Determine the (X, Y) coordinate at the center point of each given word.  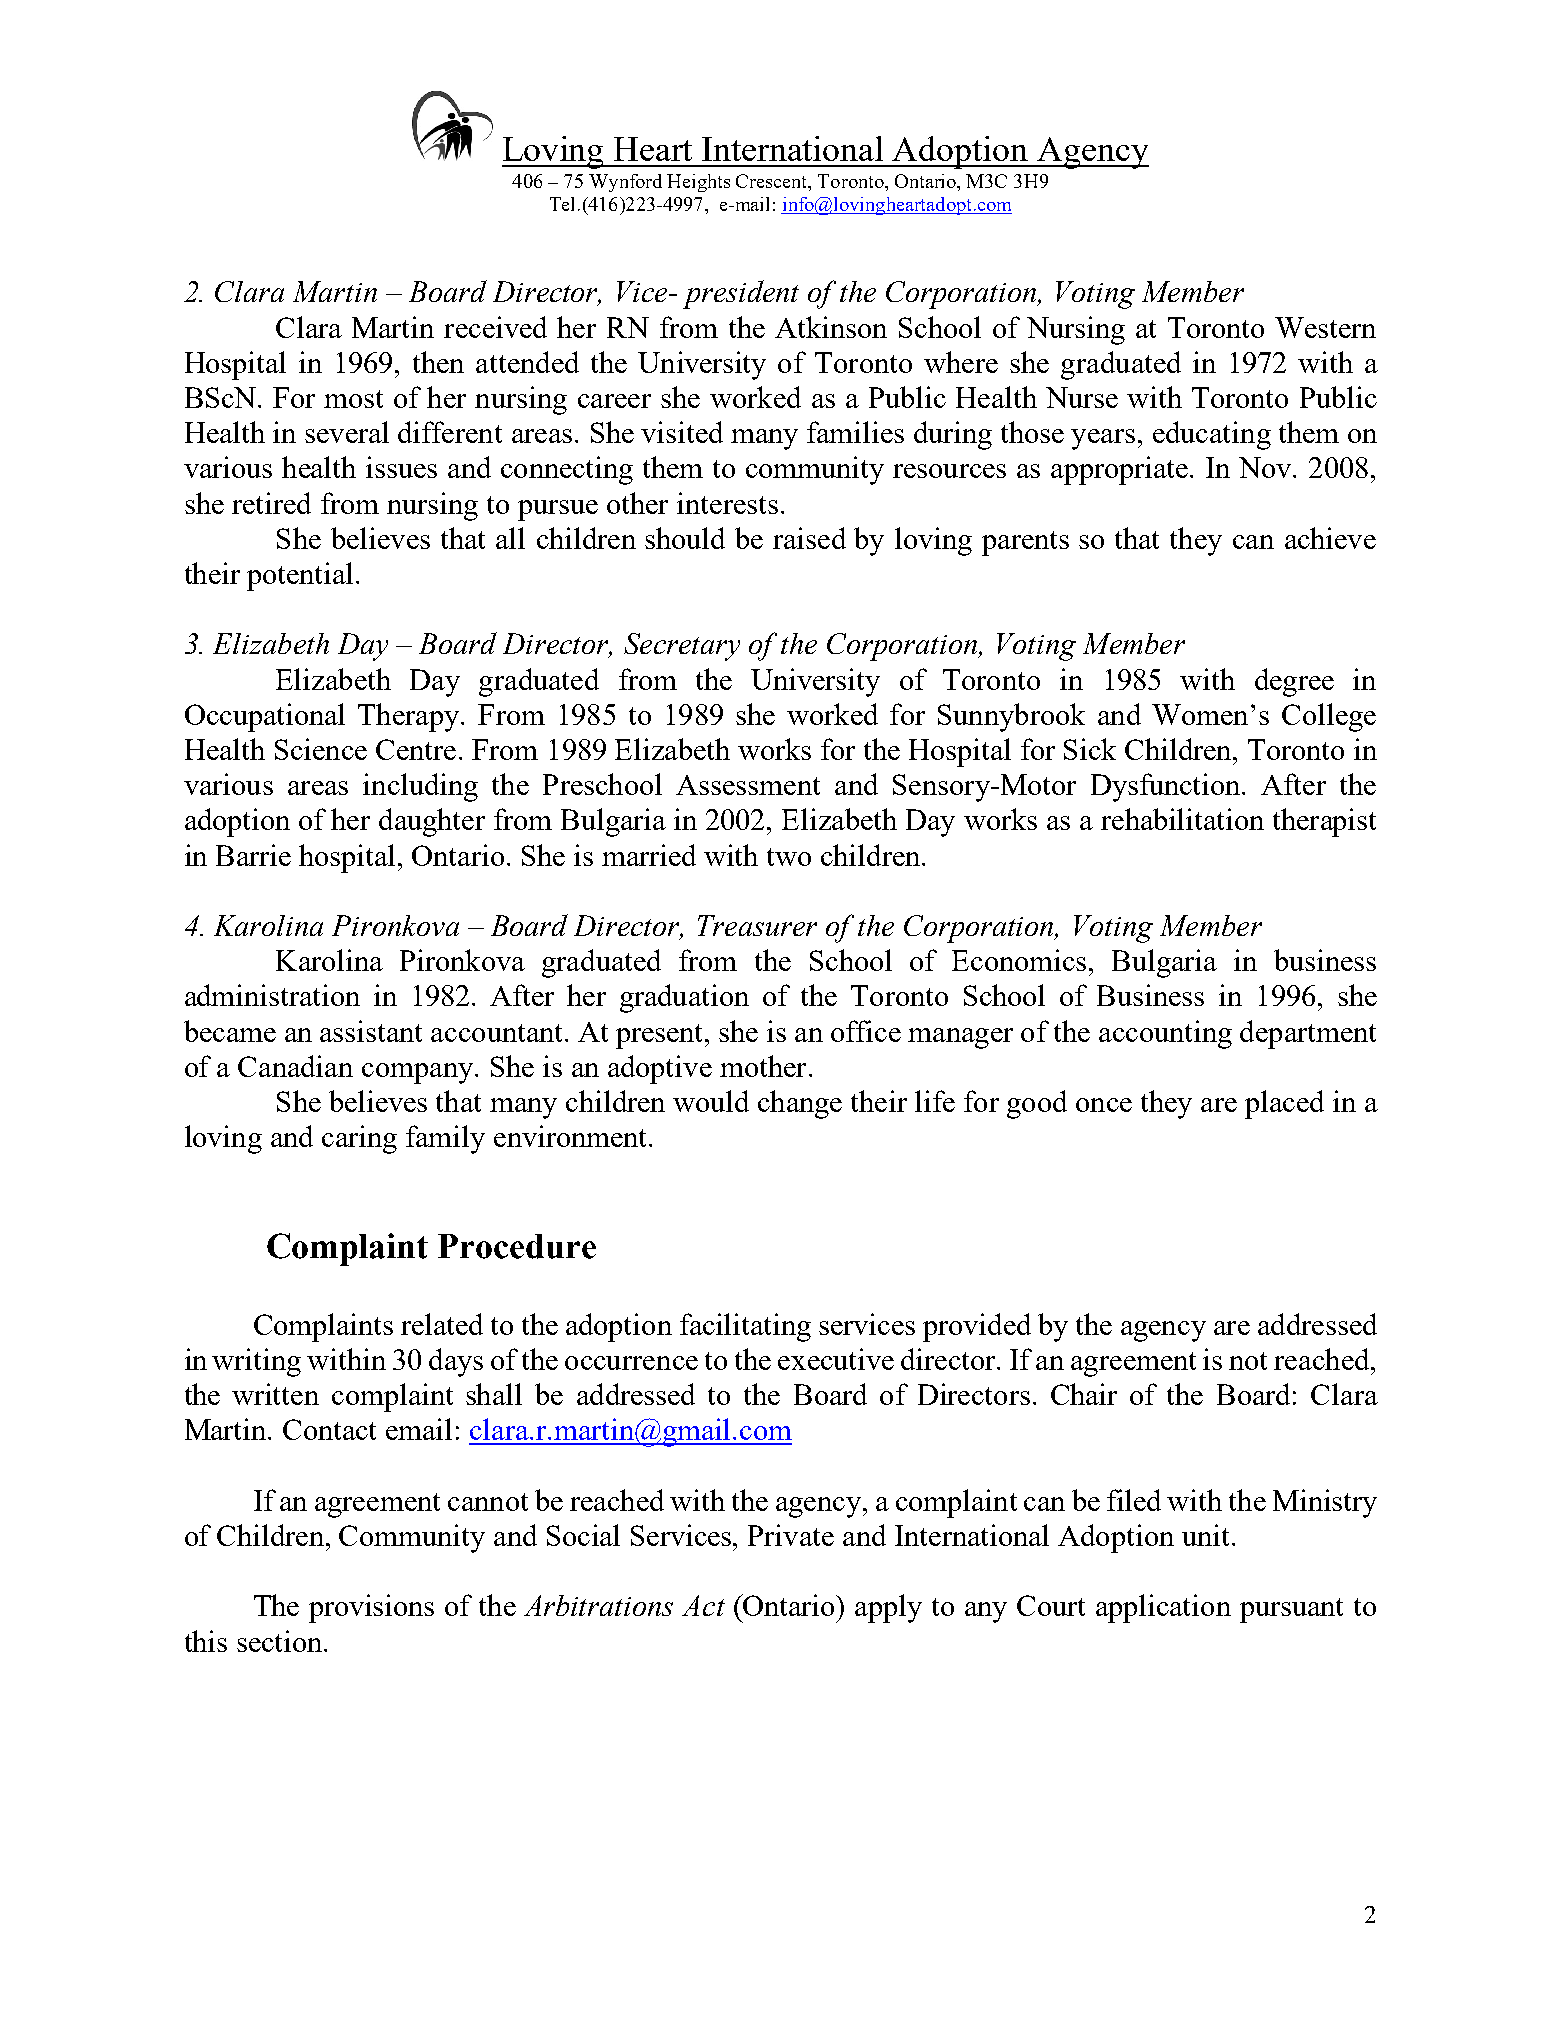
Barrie (253, 855)
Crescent (773, 181)
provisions (371, 1608)
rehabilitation (1182, 819)
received (495, 327)
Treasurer (757, 925)
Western (1325, 327)
